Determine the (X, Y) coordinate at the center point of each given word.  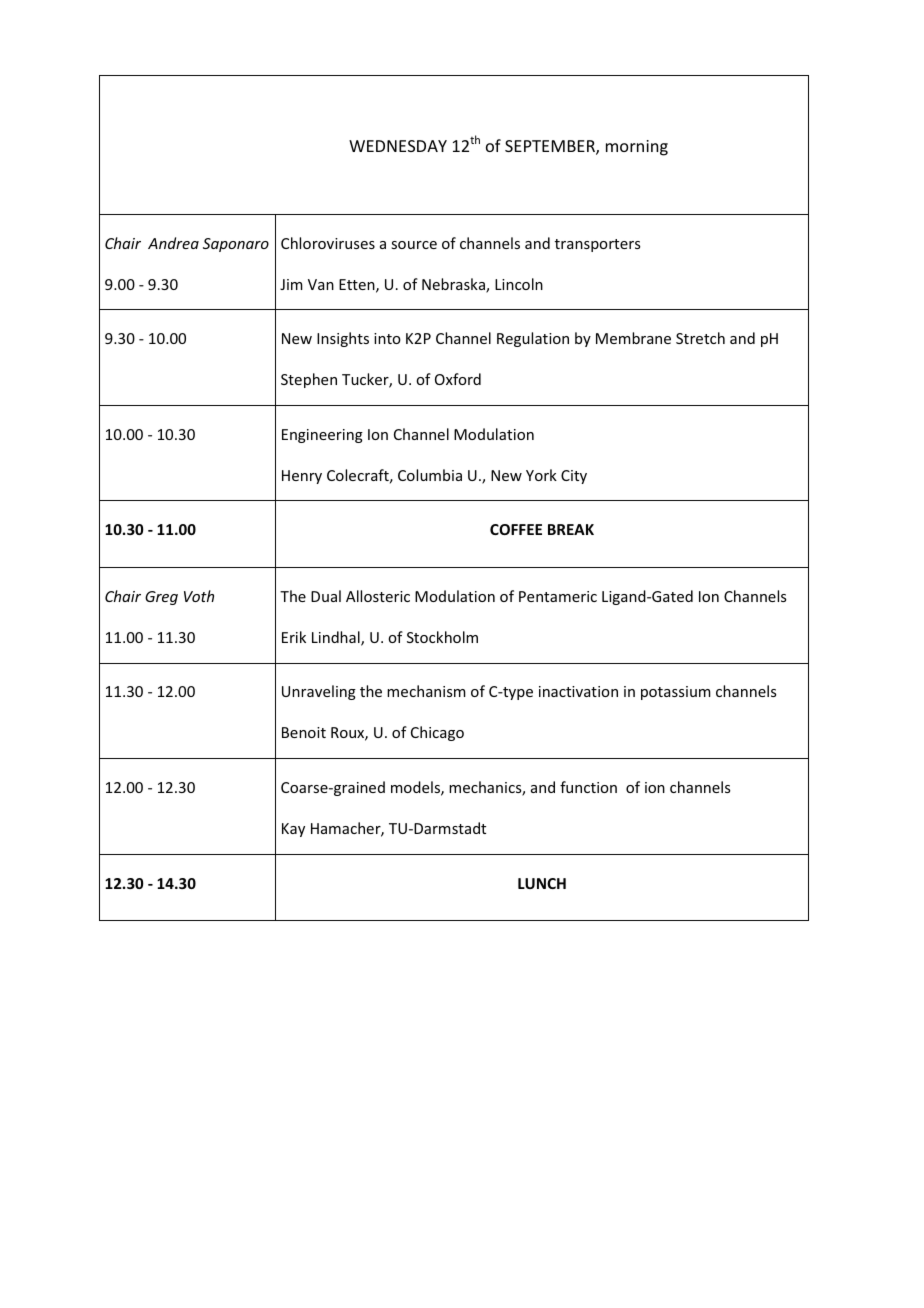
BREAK (571, 529)
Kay (293, 830)
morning (637, 148)
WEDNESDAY (398, 146)
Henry (302, 477)
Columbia (430, 475)
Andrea (173, 243)
